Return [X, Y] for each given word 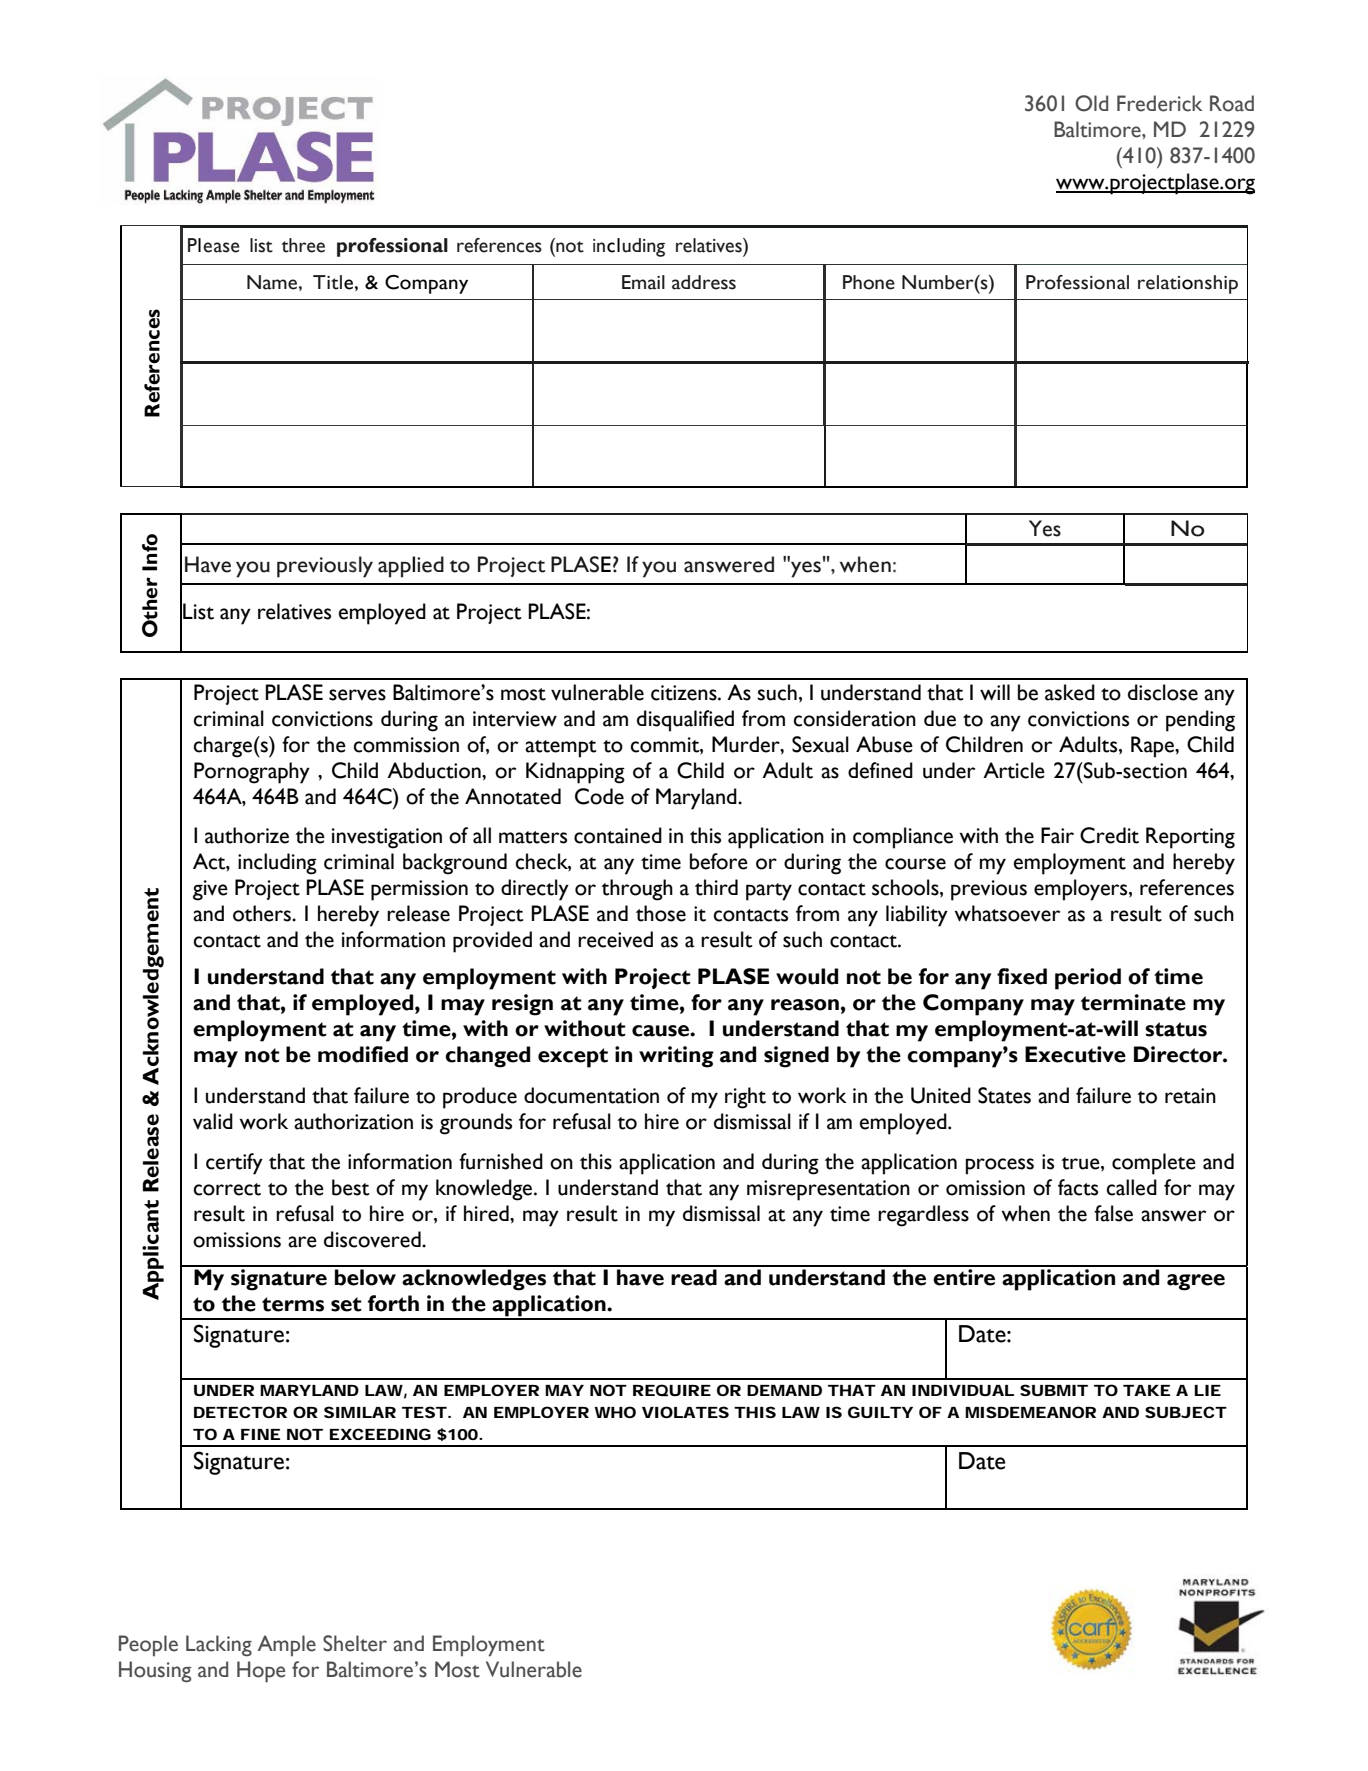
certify [234, 1164]
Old [1091, 103]
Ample [287, 1645]
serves [357, 695]
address [704, 282]
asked [1070, 692]
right [745, 1098]
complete [1154, 1164]
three [303, 245]
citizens [685, 693]
